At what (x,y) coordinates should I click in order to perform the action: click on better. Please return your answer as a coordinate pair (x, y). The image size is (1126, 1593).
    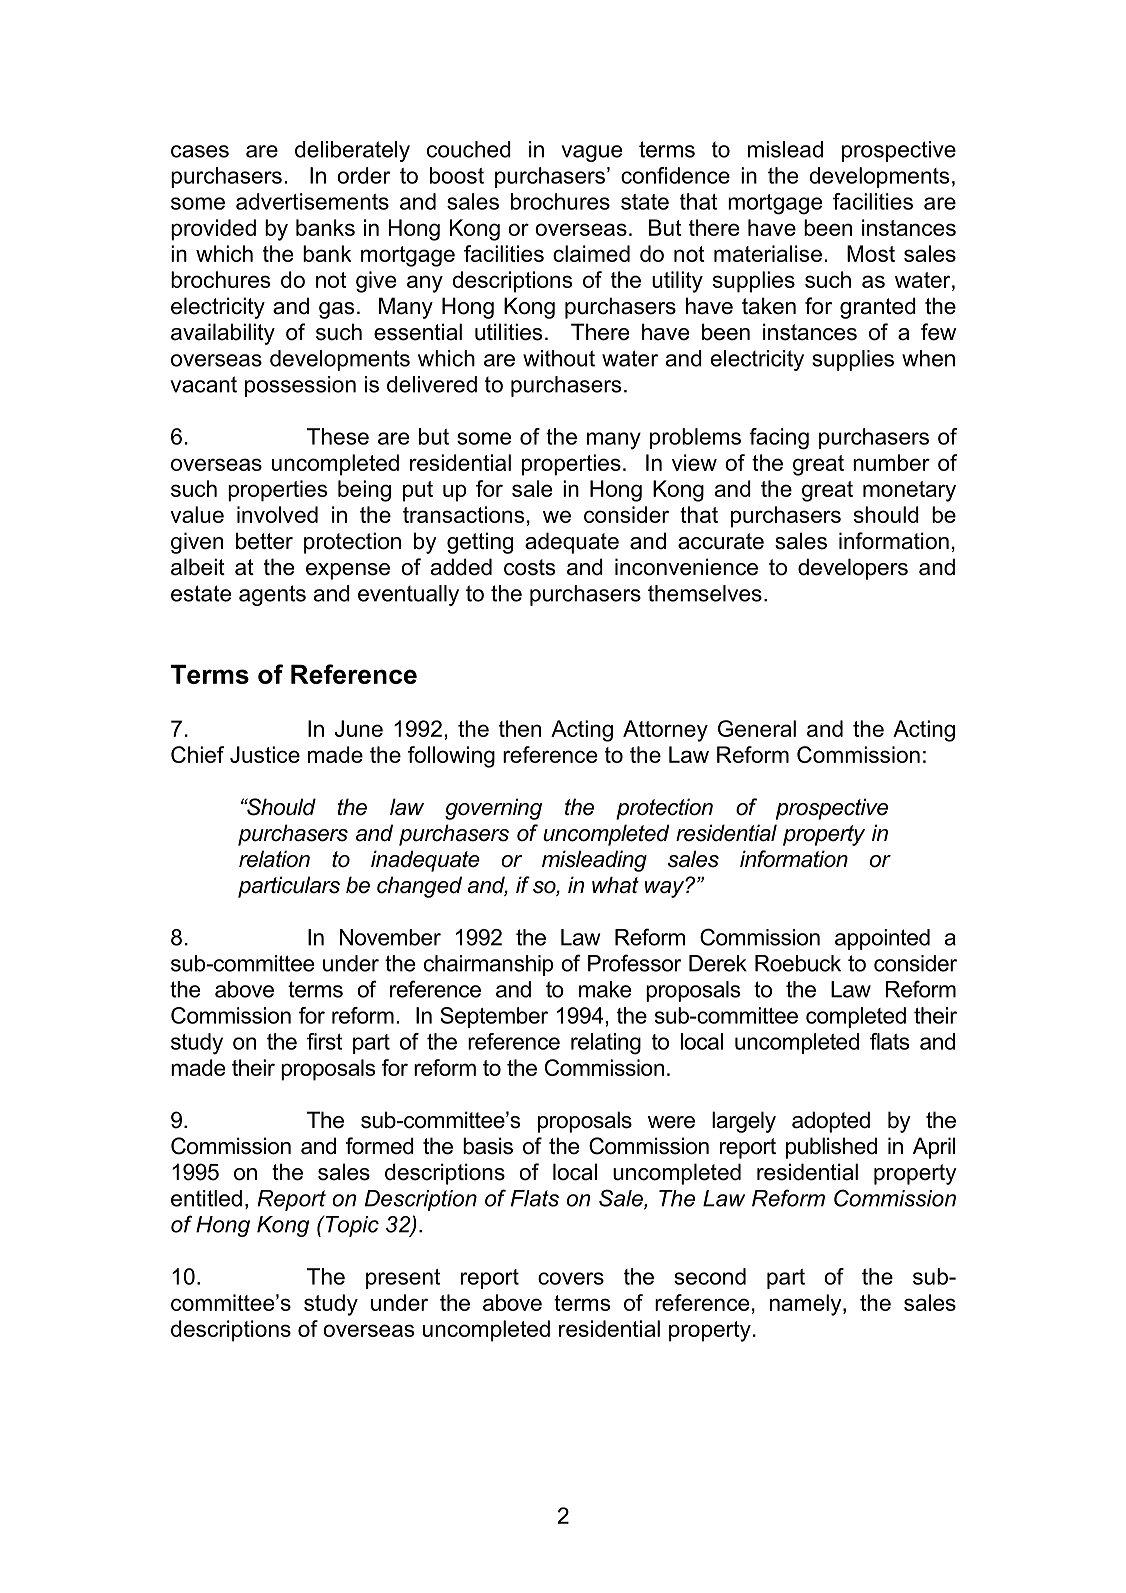
    Looking at the image, I should click on (264, 541).
